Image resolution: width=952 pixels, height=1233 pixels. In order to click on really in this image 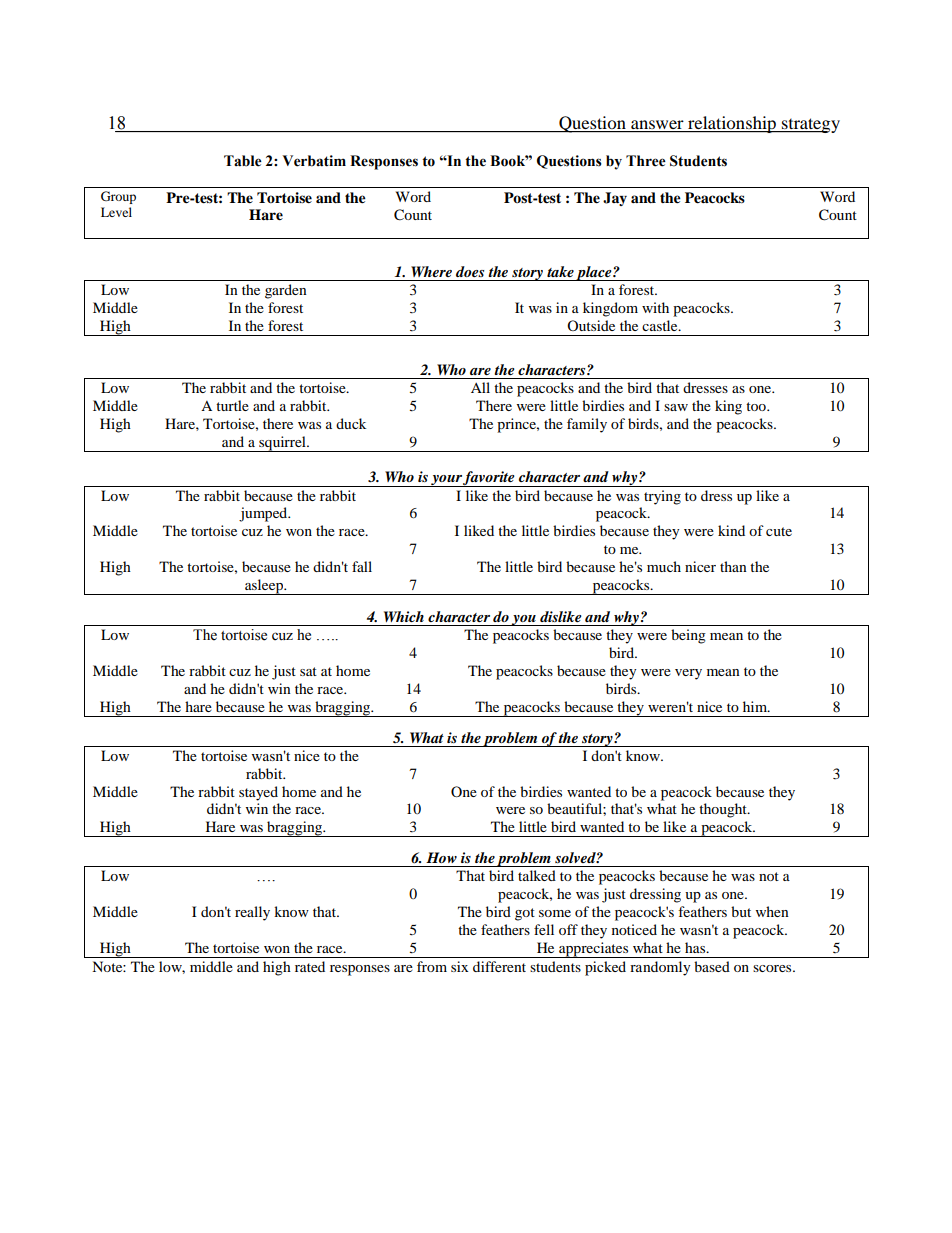, I will do `click(252, 913)`.
